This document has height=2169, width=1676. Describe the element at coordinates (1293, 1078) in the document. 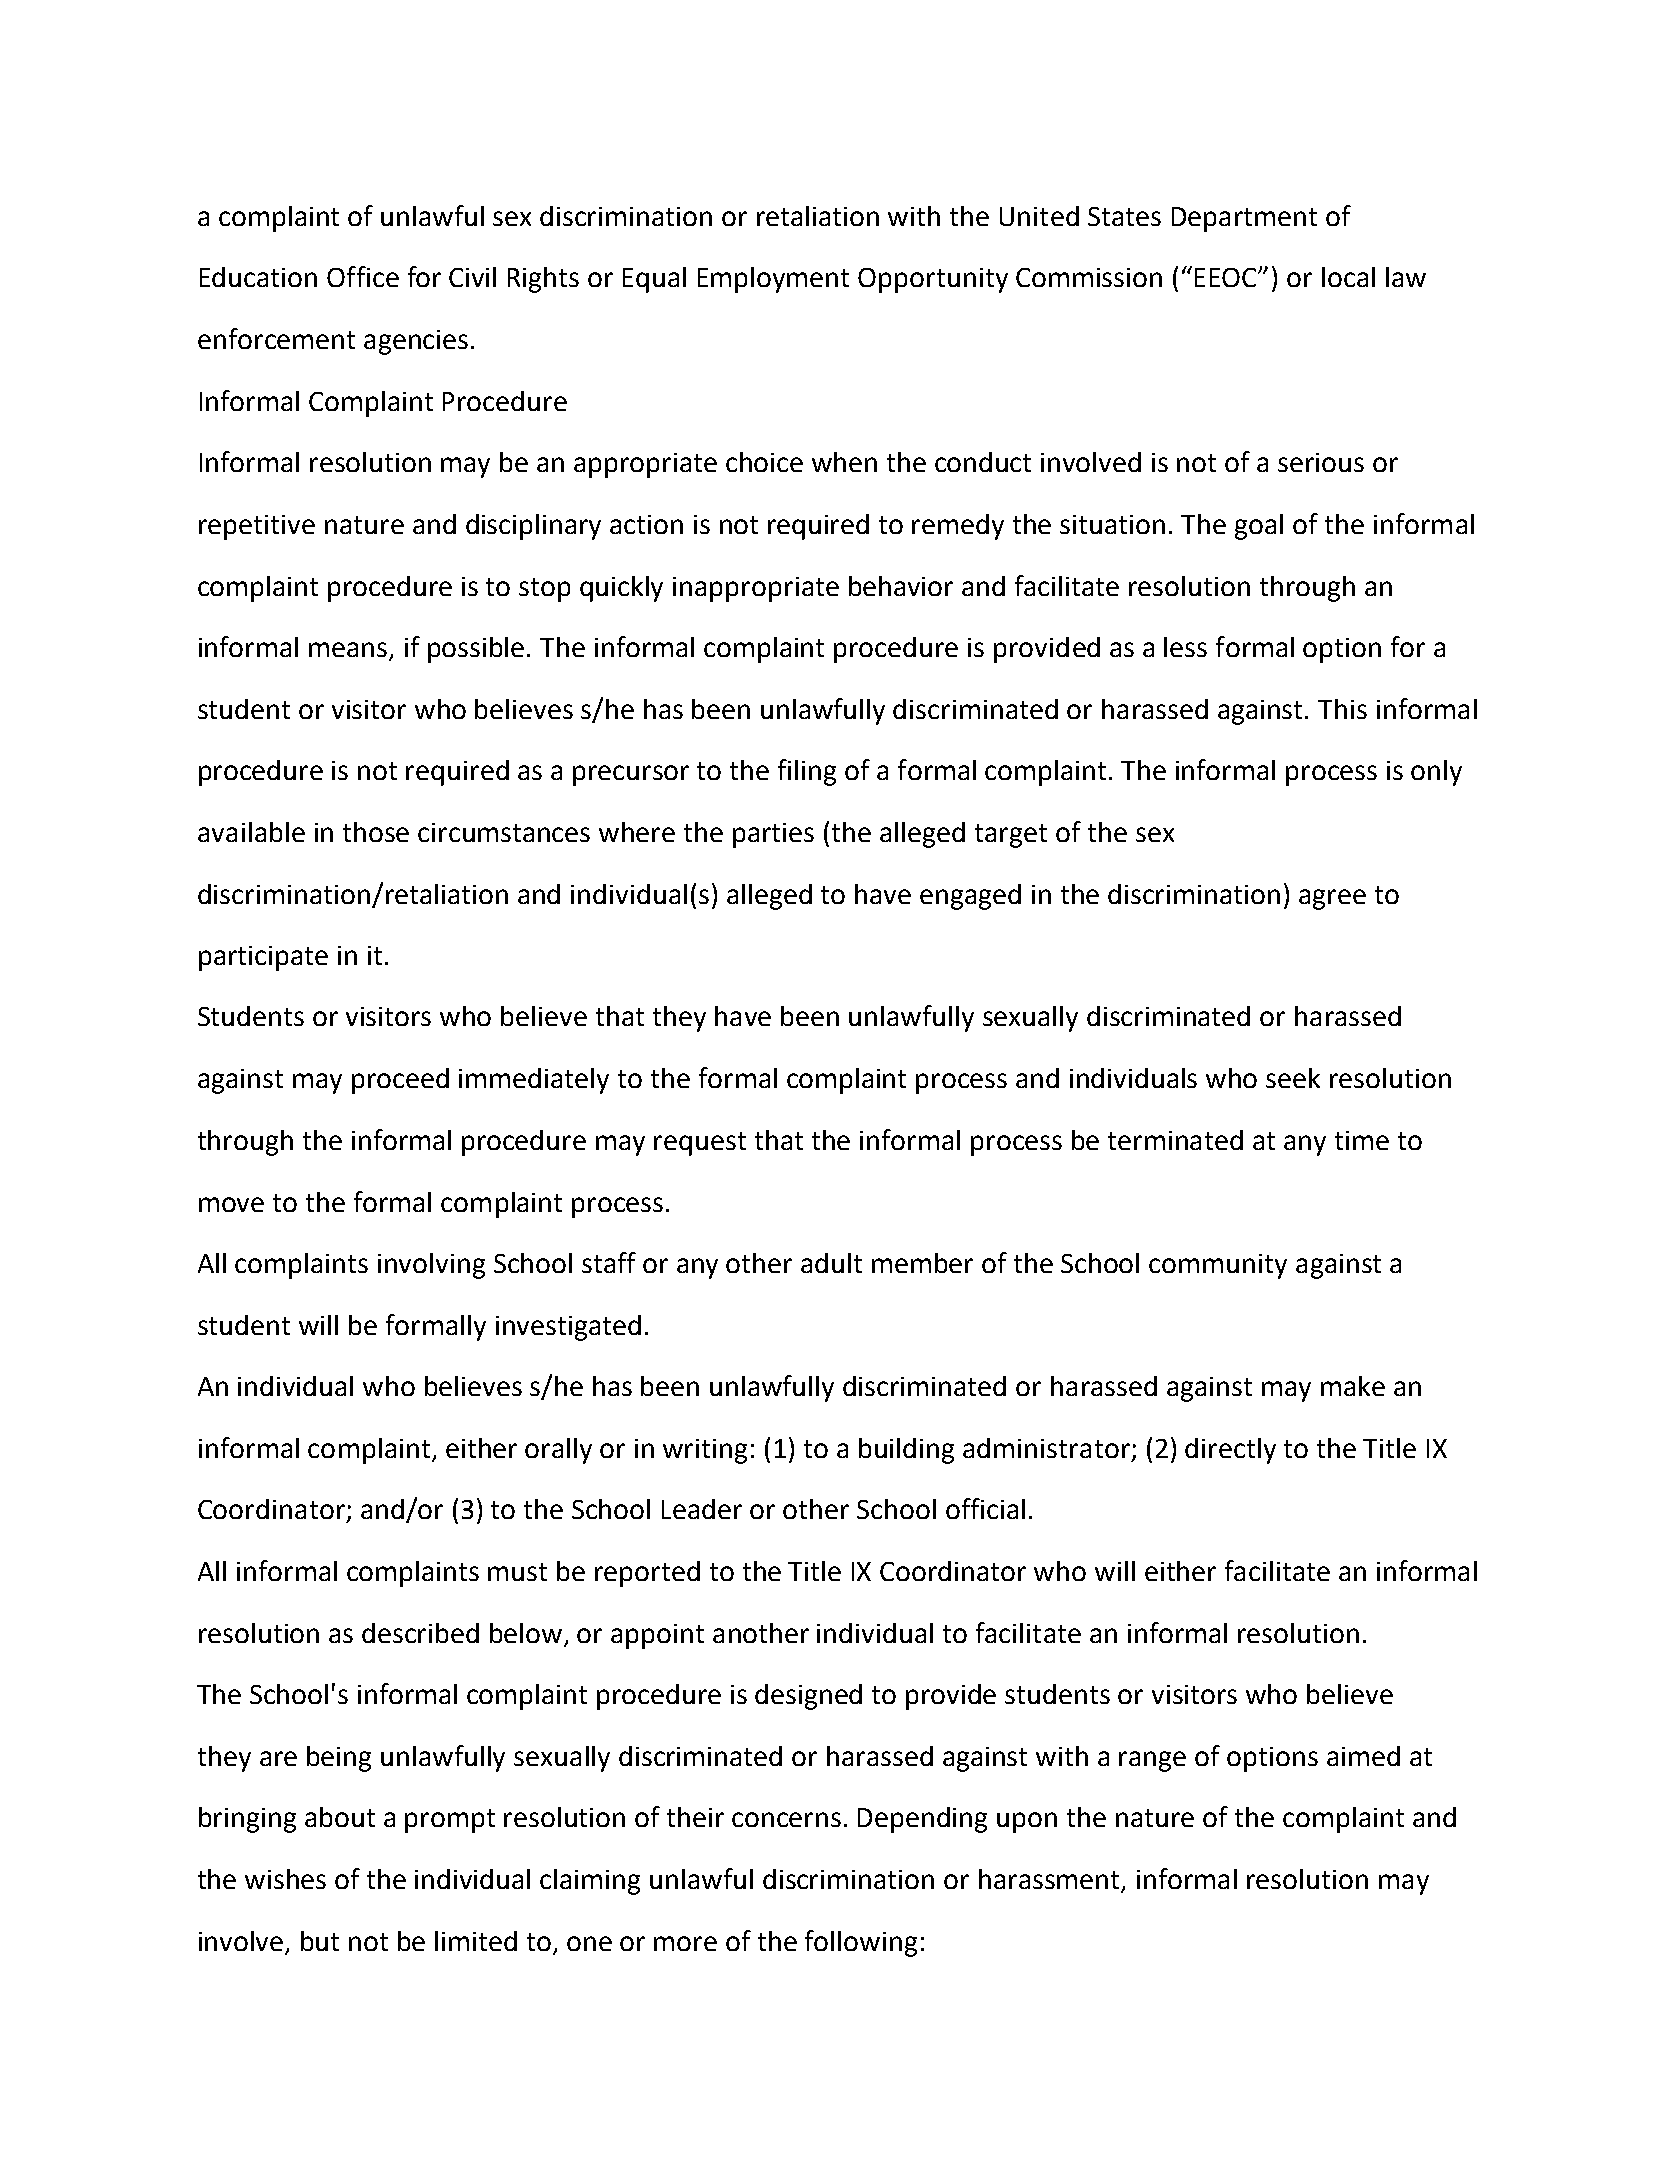

I see `seek` at that location.
